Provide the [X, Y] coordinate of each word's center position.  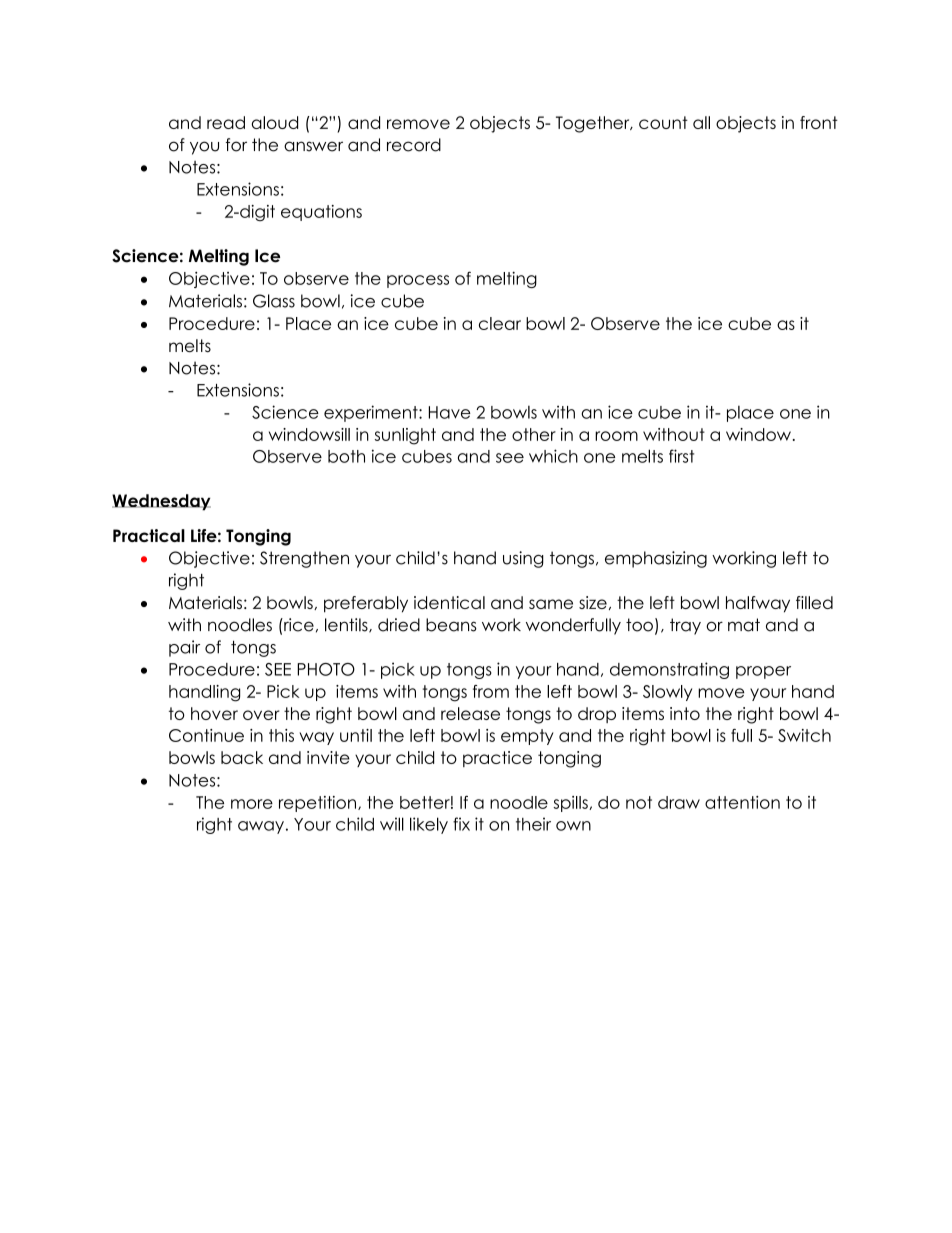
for [236, 145]
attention [742, 802]
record [414, 145]
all [701, 122]
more [252, 804]
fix [461, 824]
